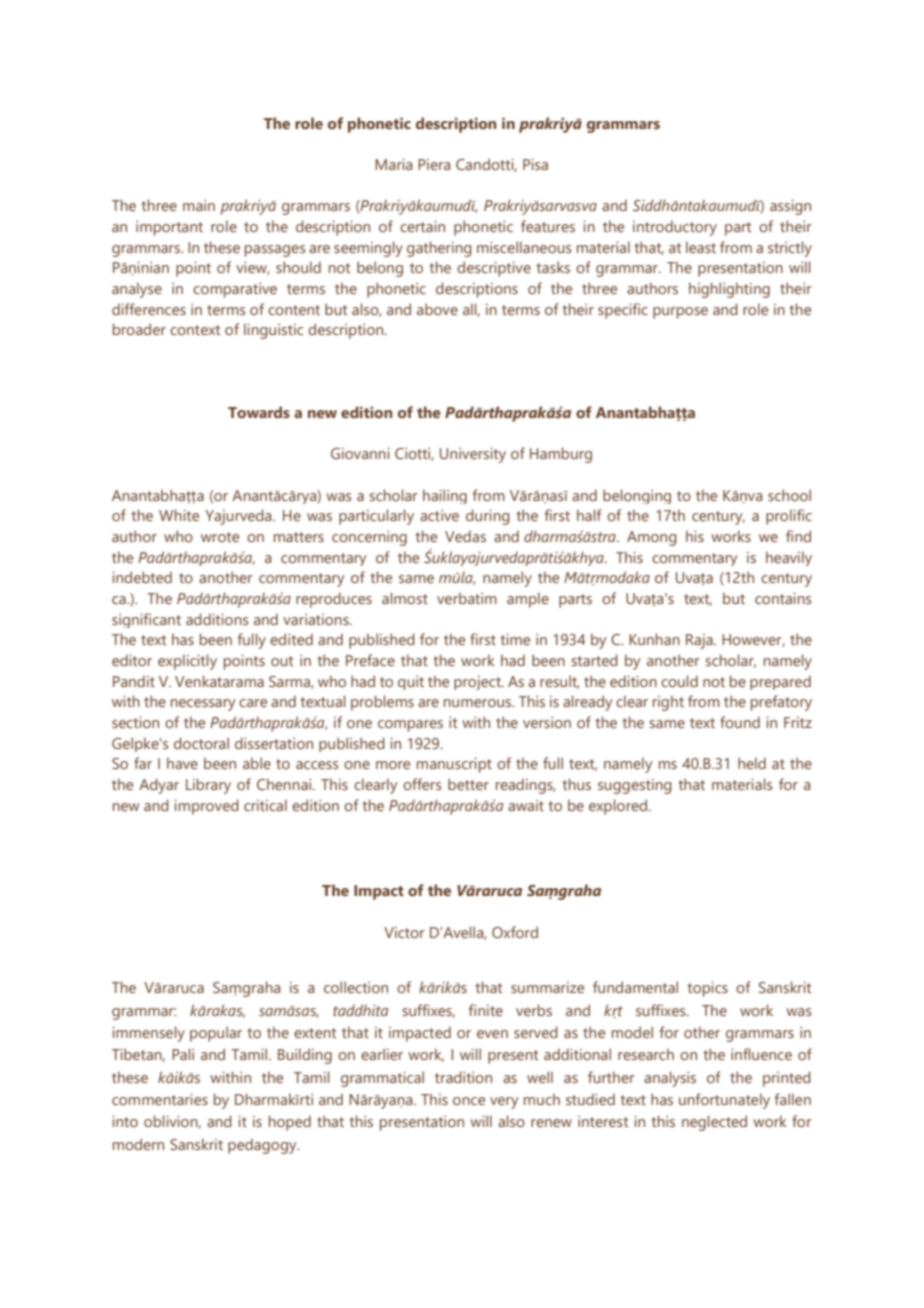  I want to click on explicitly, so click(187, 662).
